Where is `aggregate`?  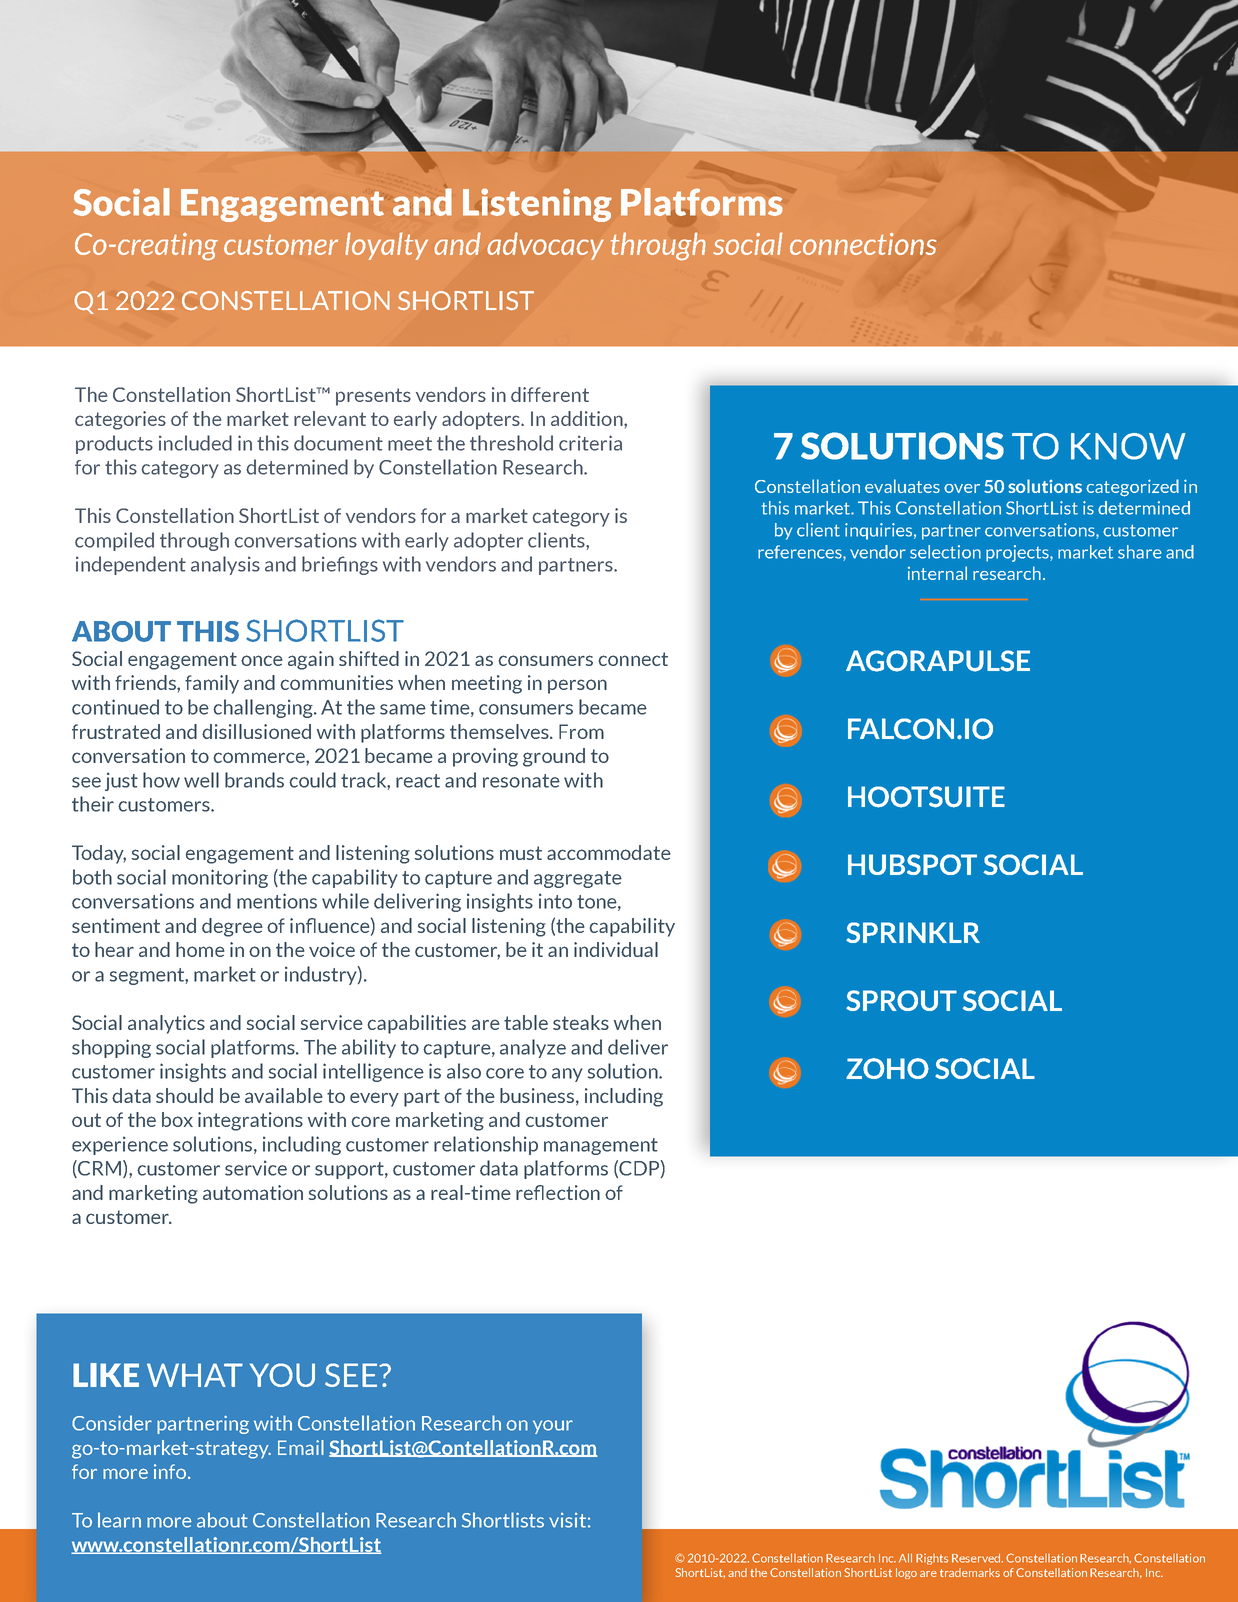 aggregate is located at coordinates (578, 879).
